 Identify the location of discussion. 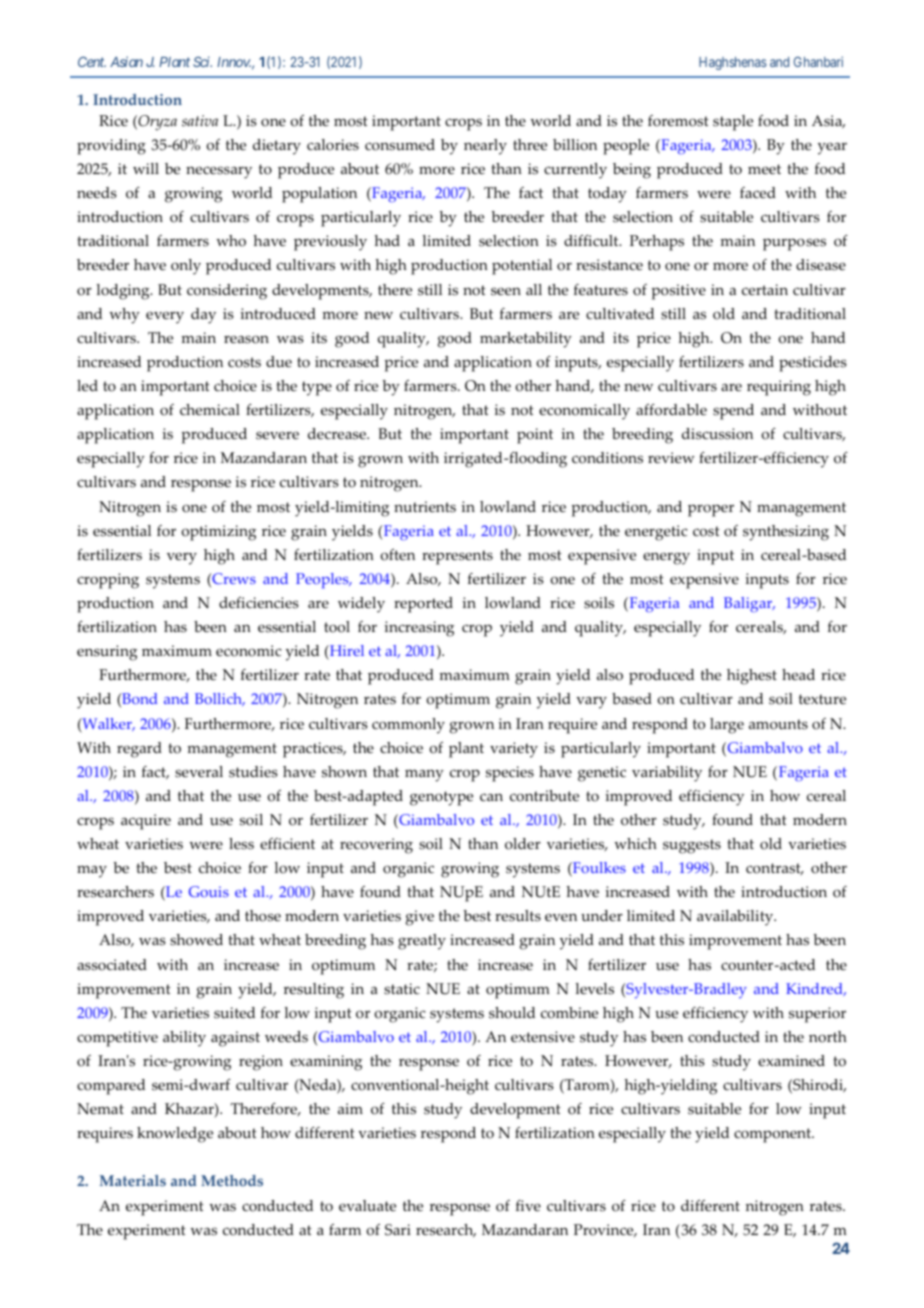
(717, 434).
